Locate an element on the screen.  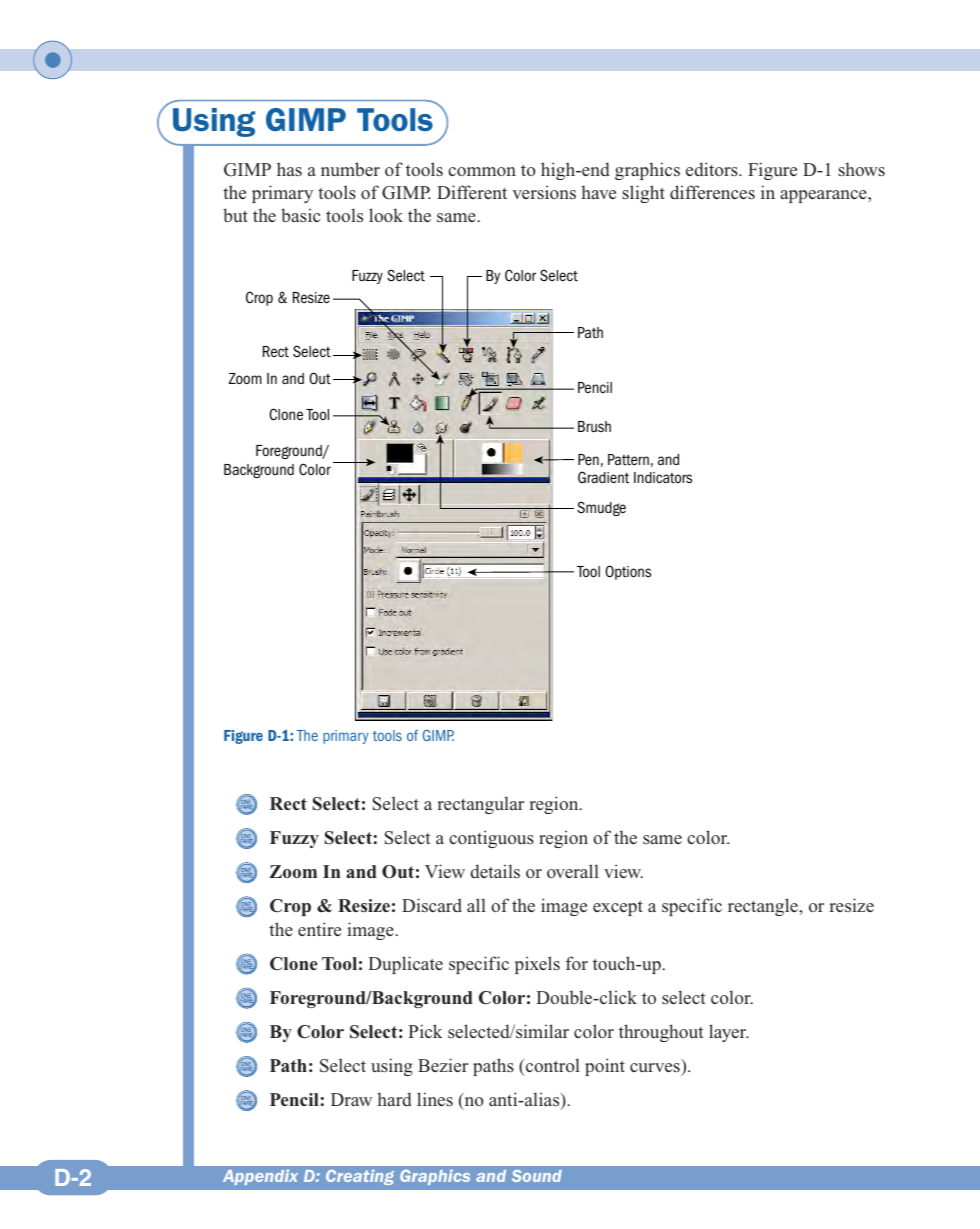
layer is located at coordinates (729, 1033).
